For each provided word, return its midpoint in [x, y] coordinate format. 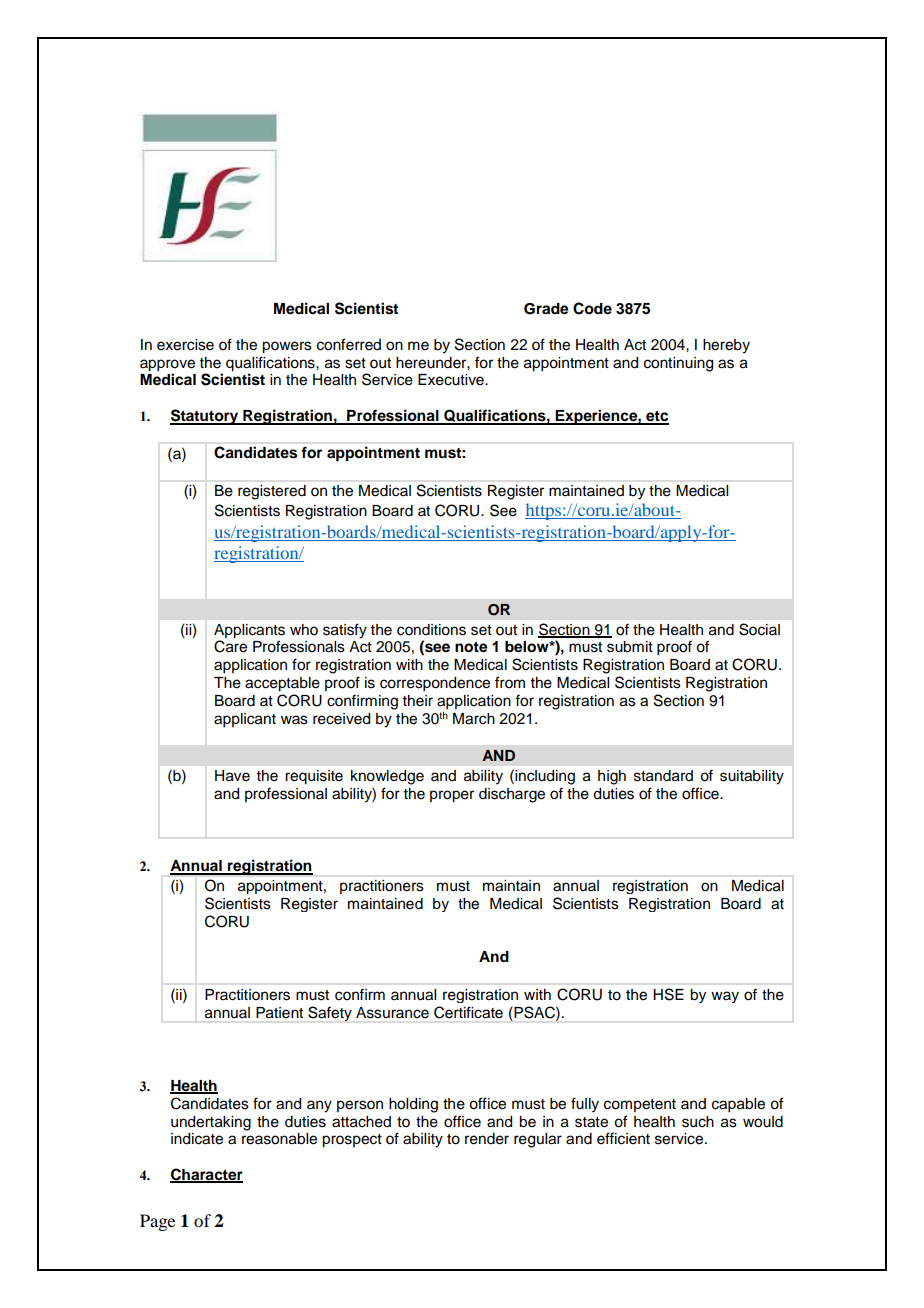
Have [232, 776]
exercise [185, 345]
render [487, 1139]
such [698, 1122]
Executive [452, 380]
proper [452, 796]
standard [663, 776]
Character [206, 1175]
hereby [726, 346]
